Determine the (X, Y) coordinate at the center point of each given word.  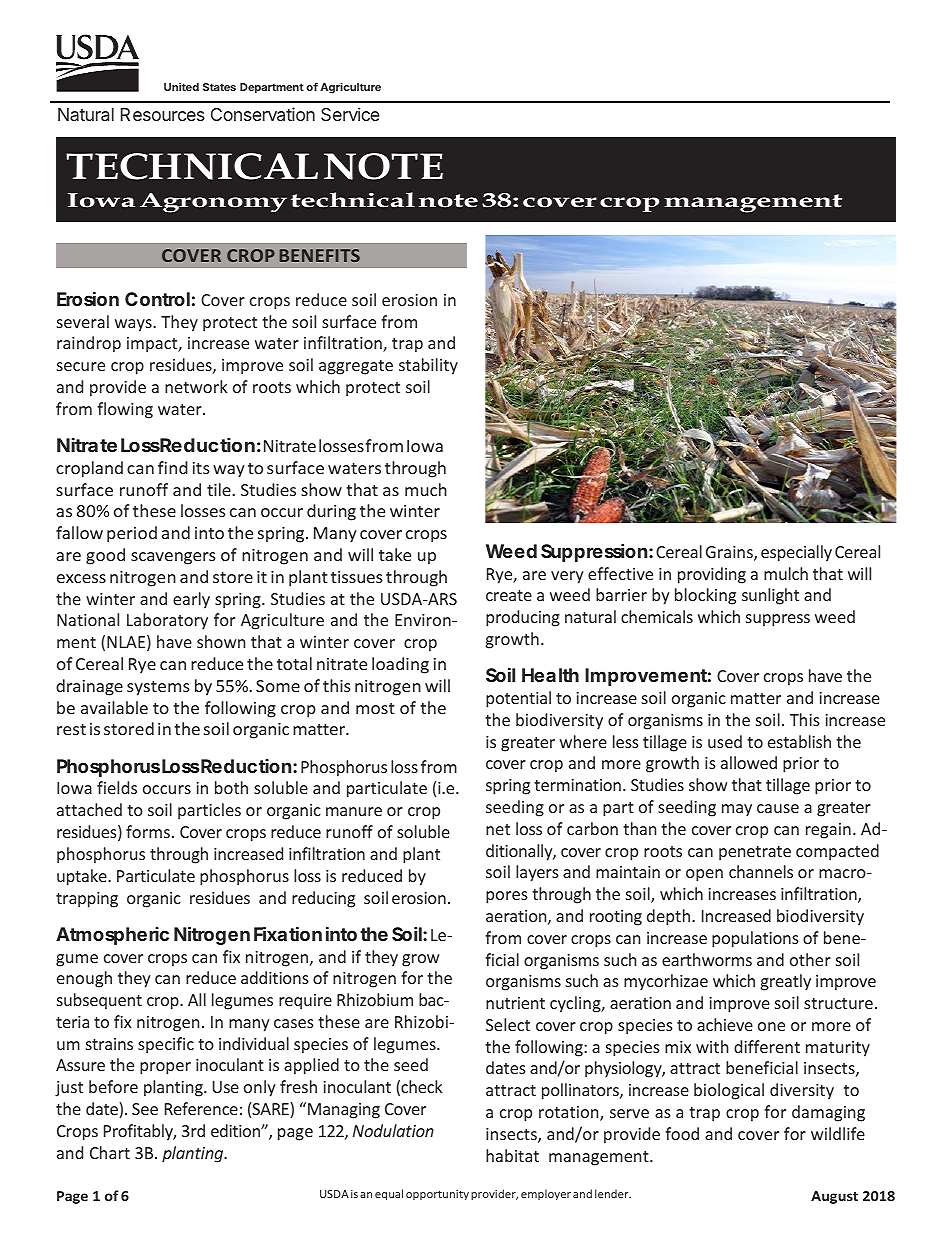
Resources (163, 114)
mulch (786, 573)
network (196, 386)
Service (350, 114)
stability (428, 366)
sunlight (770, 596)
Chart (110, 1152)
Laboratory (167, 621)
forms (148, 831)
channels (761, 871)
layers (537, 873)
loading (400, 665)
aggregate (356, 367)
